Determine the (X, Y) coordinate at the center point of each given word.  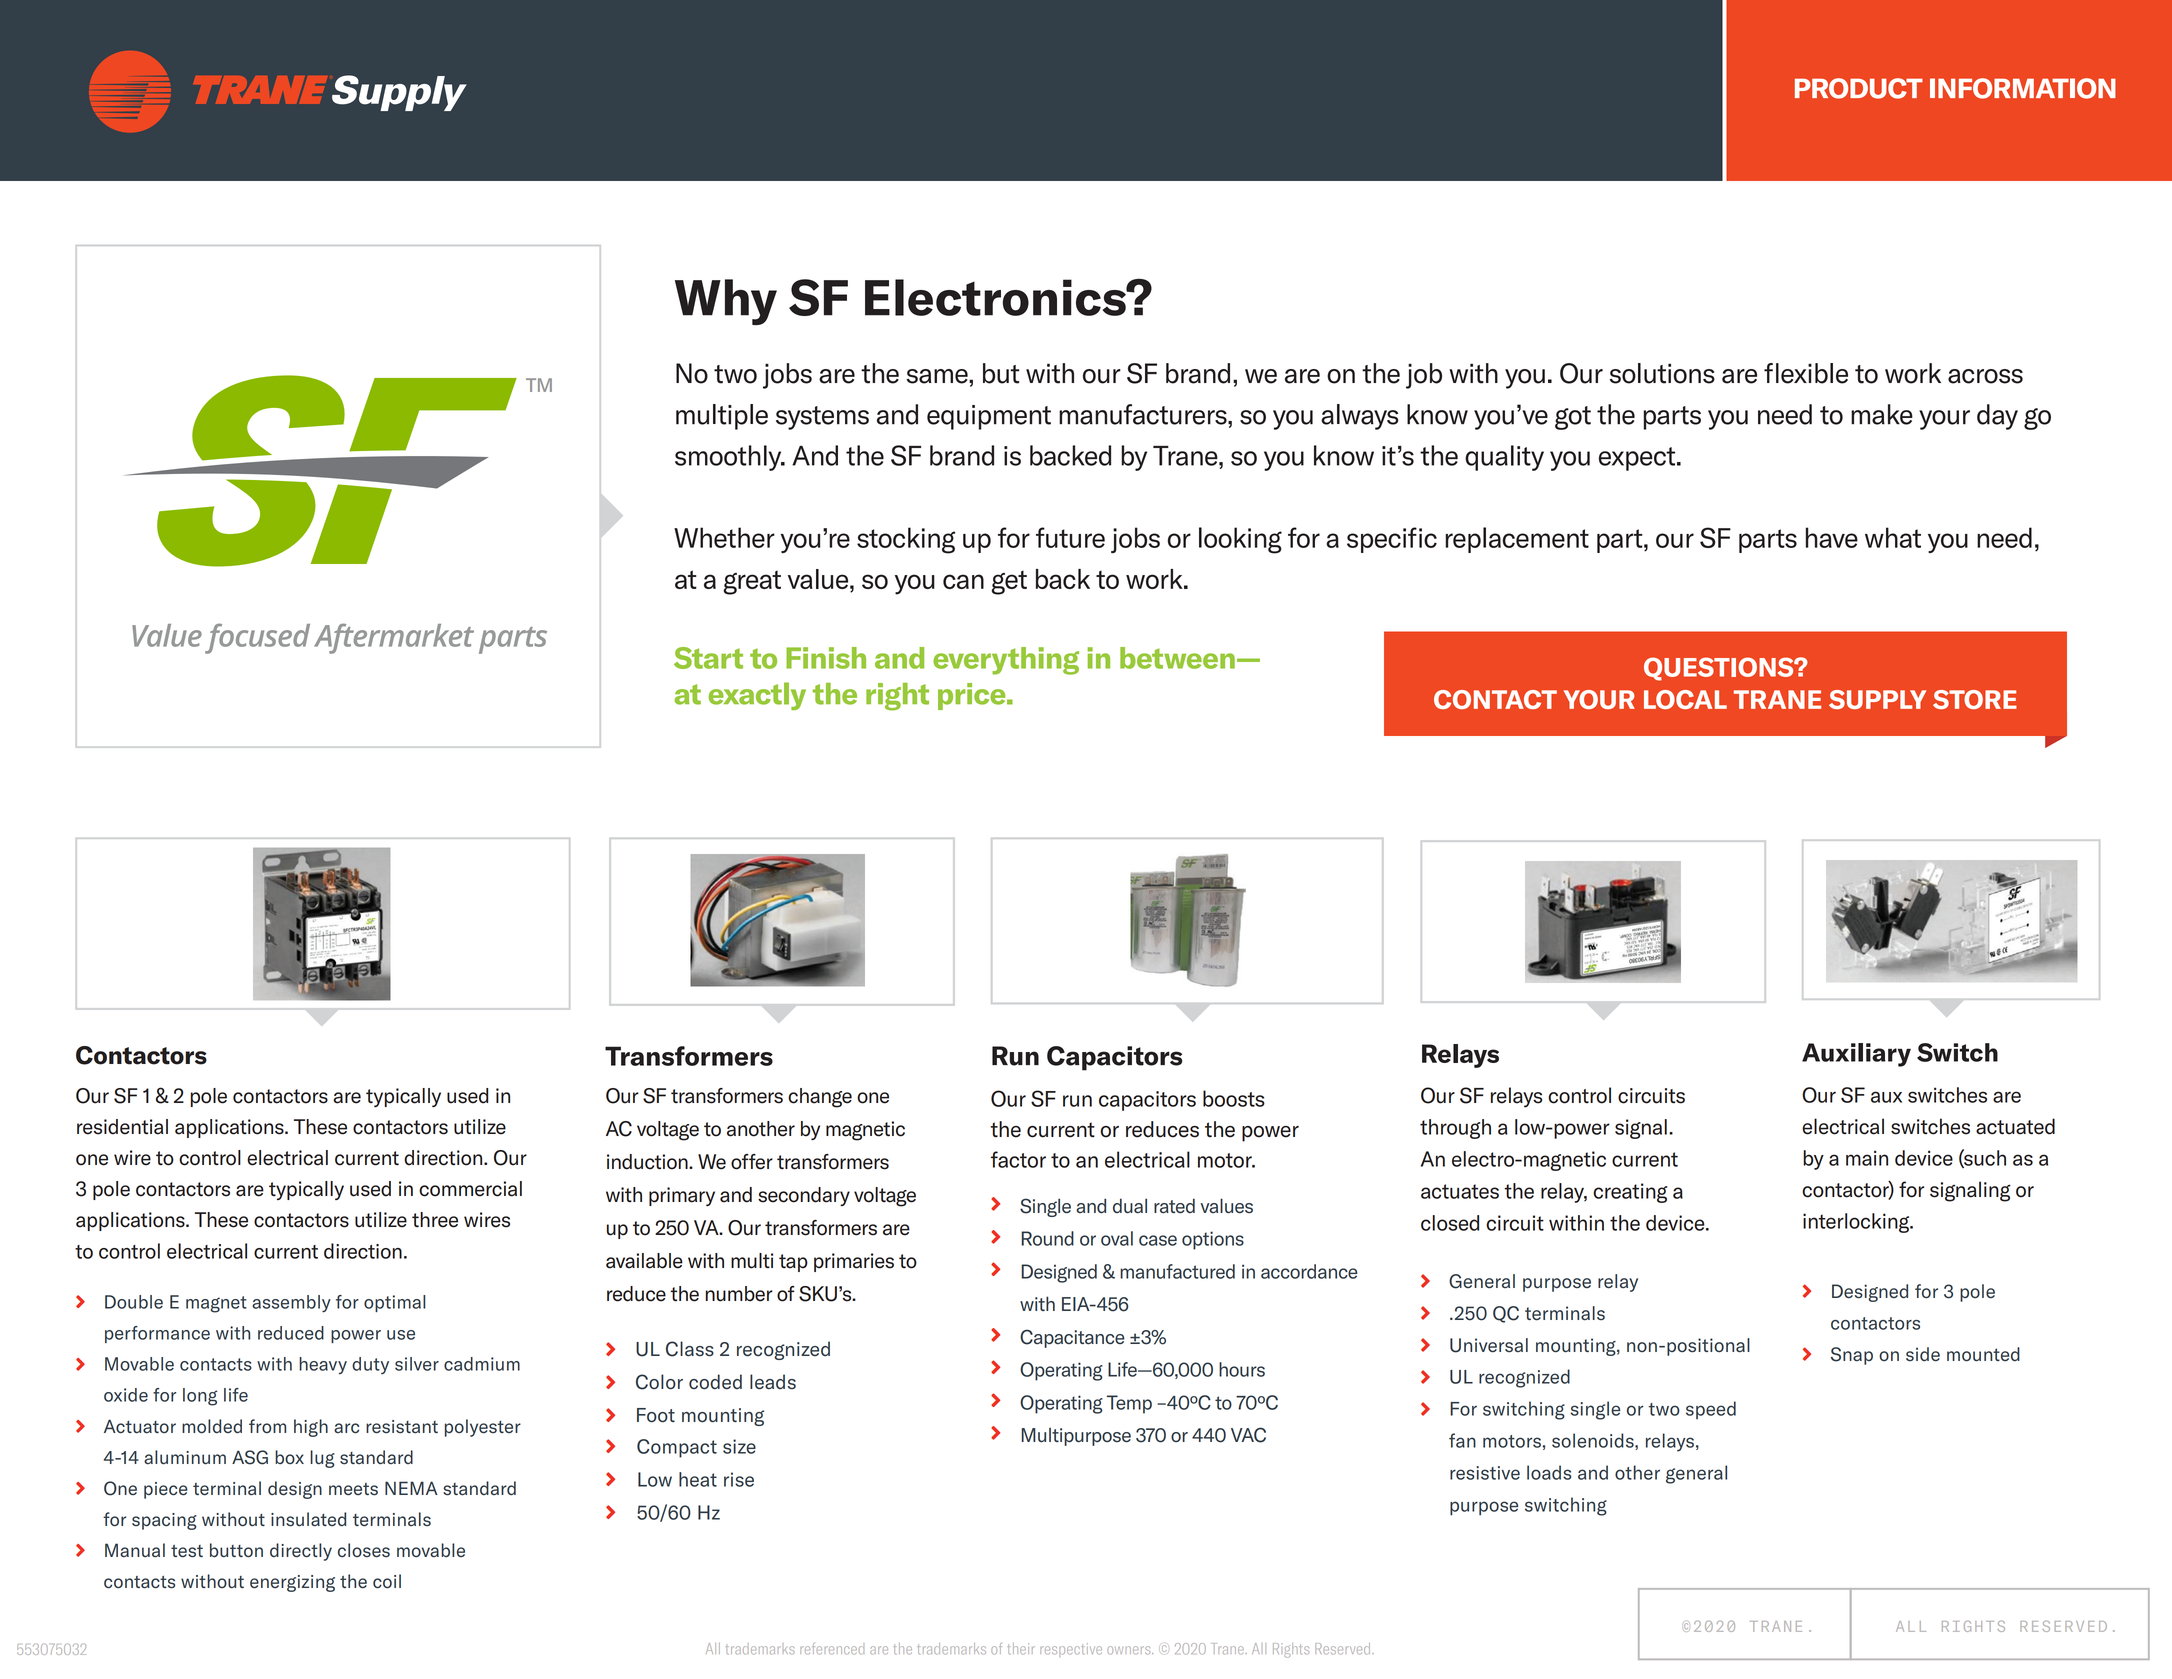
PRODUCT (1859, 88)
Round (1047, 1238)
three (435, 1220)
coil (387, 1581)
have (1832, 537)
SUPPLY (1877, 699)
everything (1006, 661)
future (1070, 537)
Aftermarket (394, 638)
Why (726, 302)
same (938, 376)
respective (1071, 1650)
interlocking (1857, 1223)
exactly (757, 696)
